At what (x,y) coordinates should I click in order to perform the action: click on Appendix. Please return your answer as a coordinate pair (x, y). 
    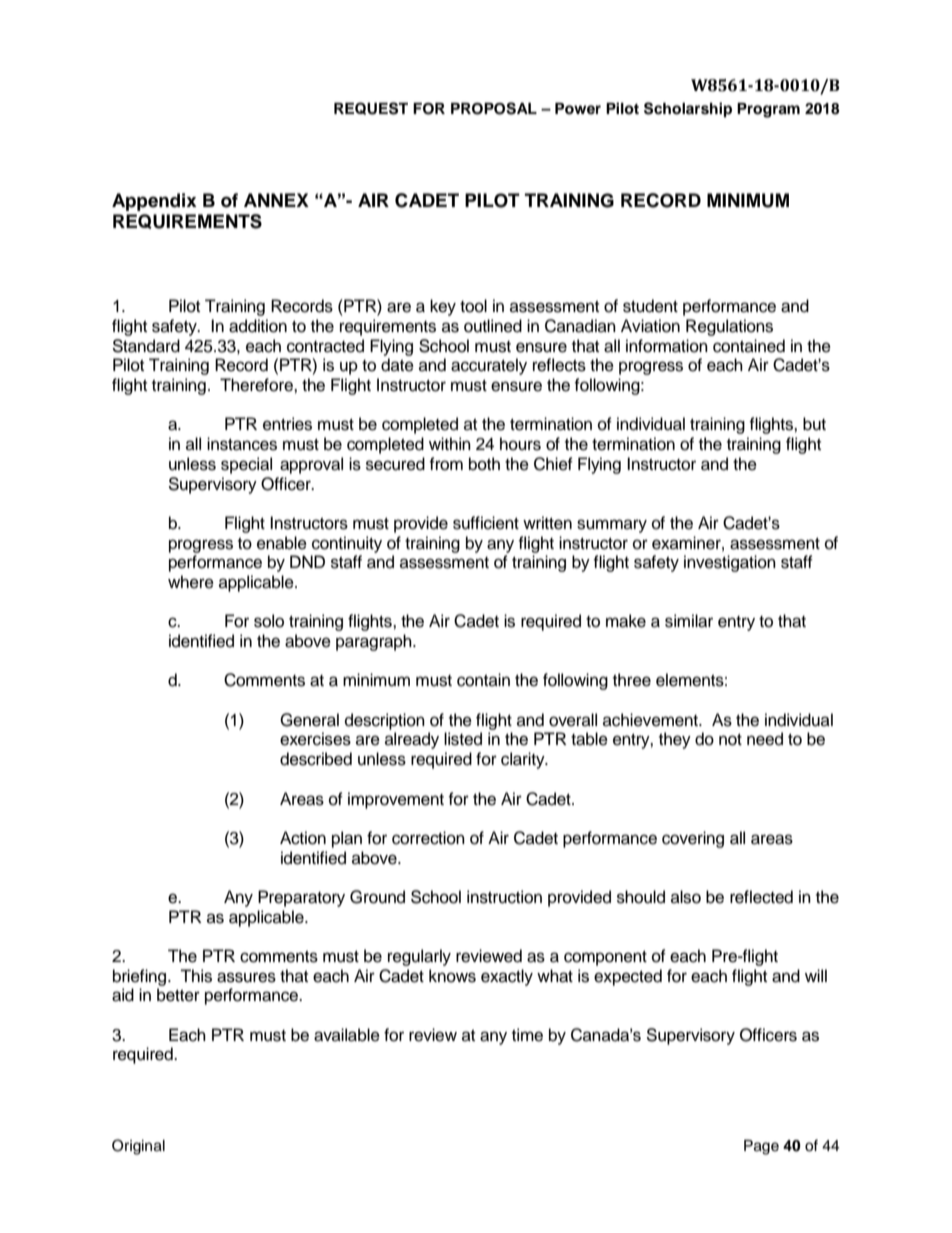
    Looking at the image, I should click on (154, 202).
